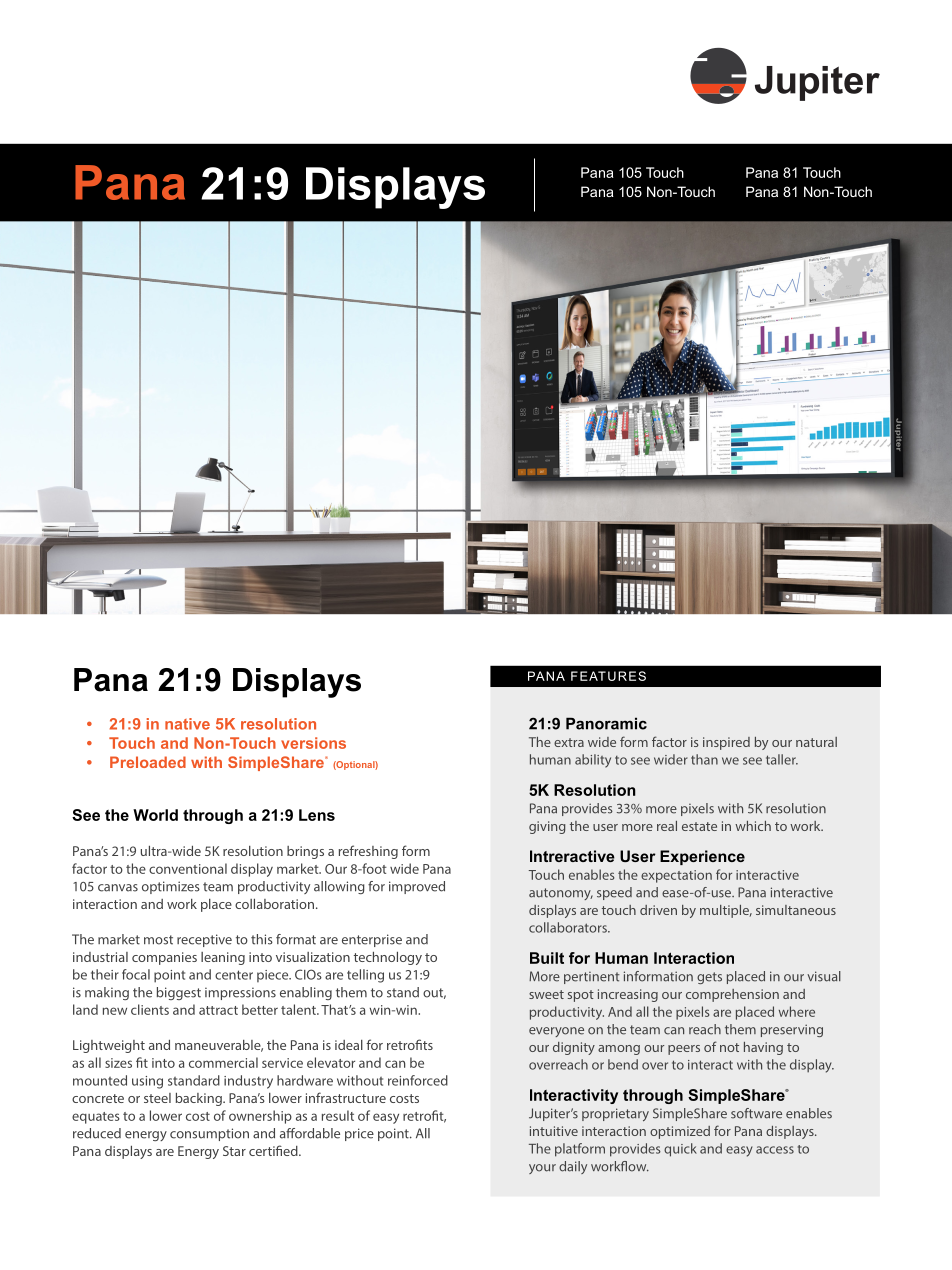 The height and width of the screenshot is (1270, 952). Describe the element at coordinates (569, 742) in the screenshot. I see `extra` at that location.
